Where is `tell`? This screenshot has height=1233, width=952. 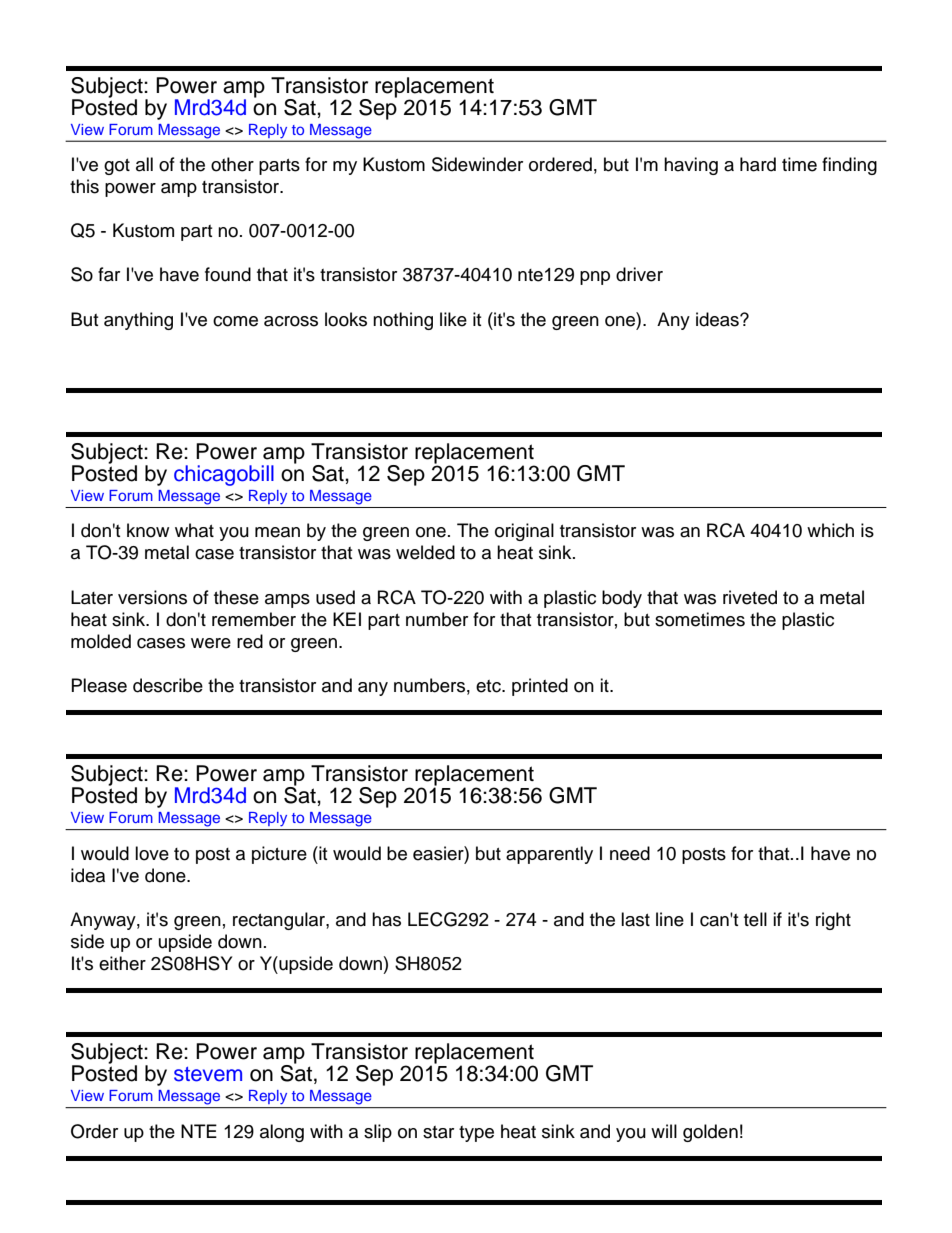
tell is located at coordinates (755, 919).
